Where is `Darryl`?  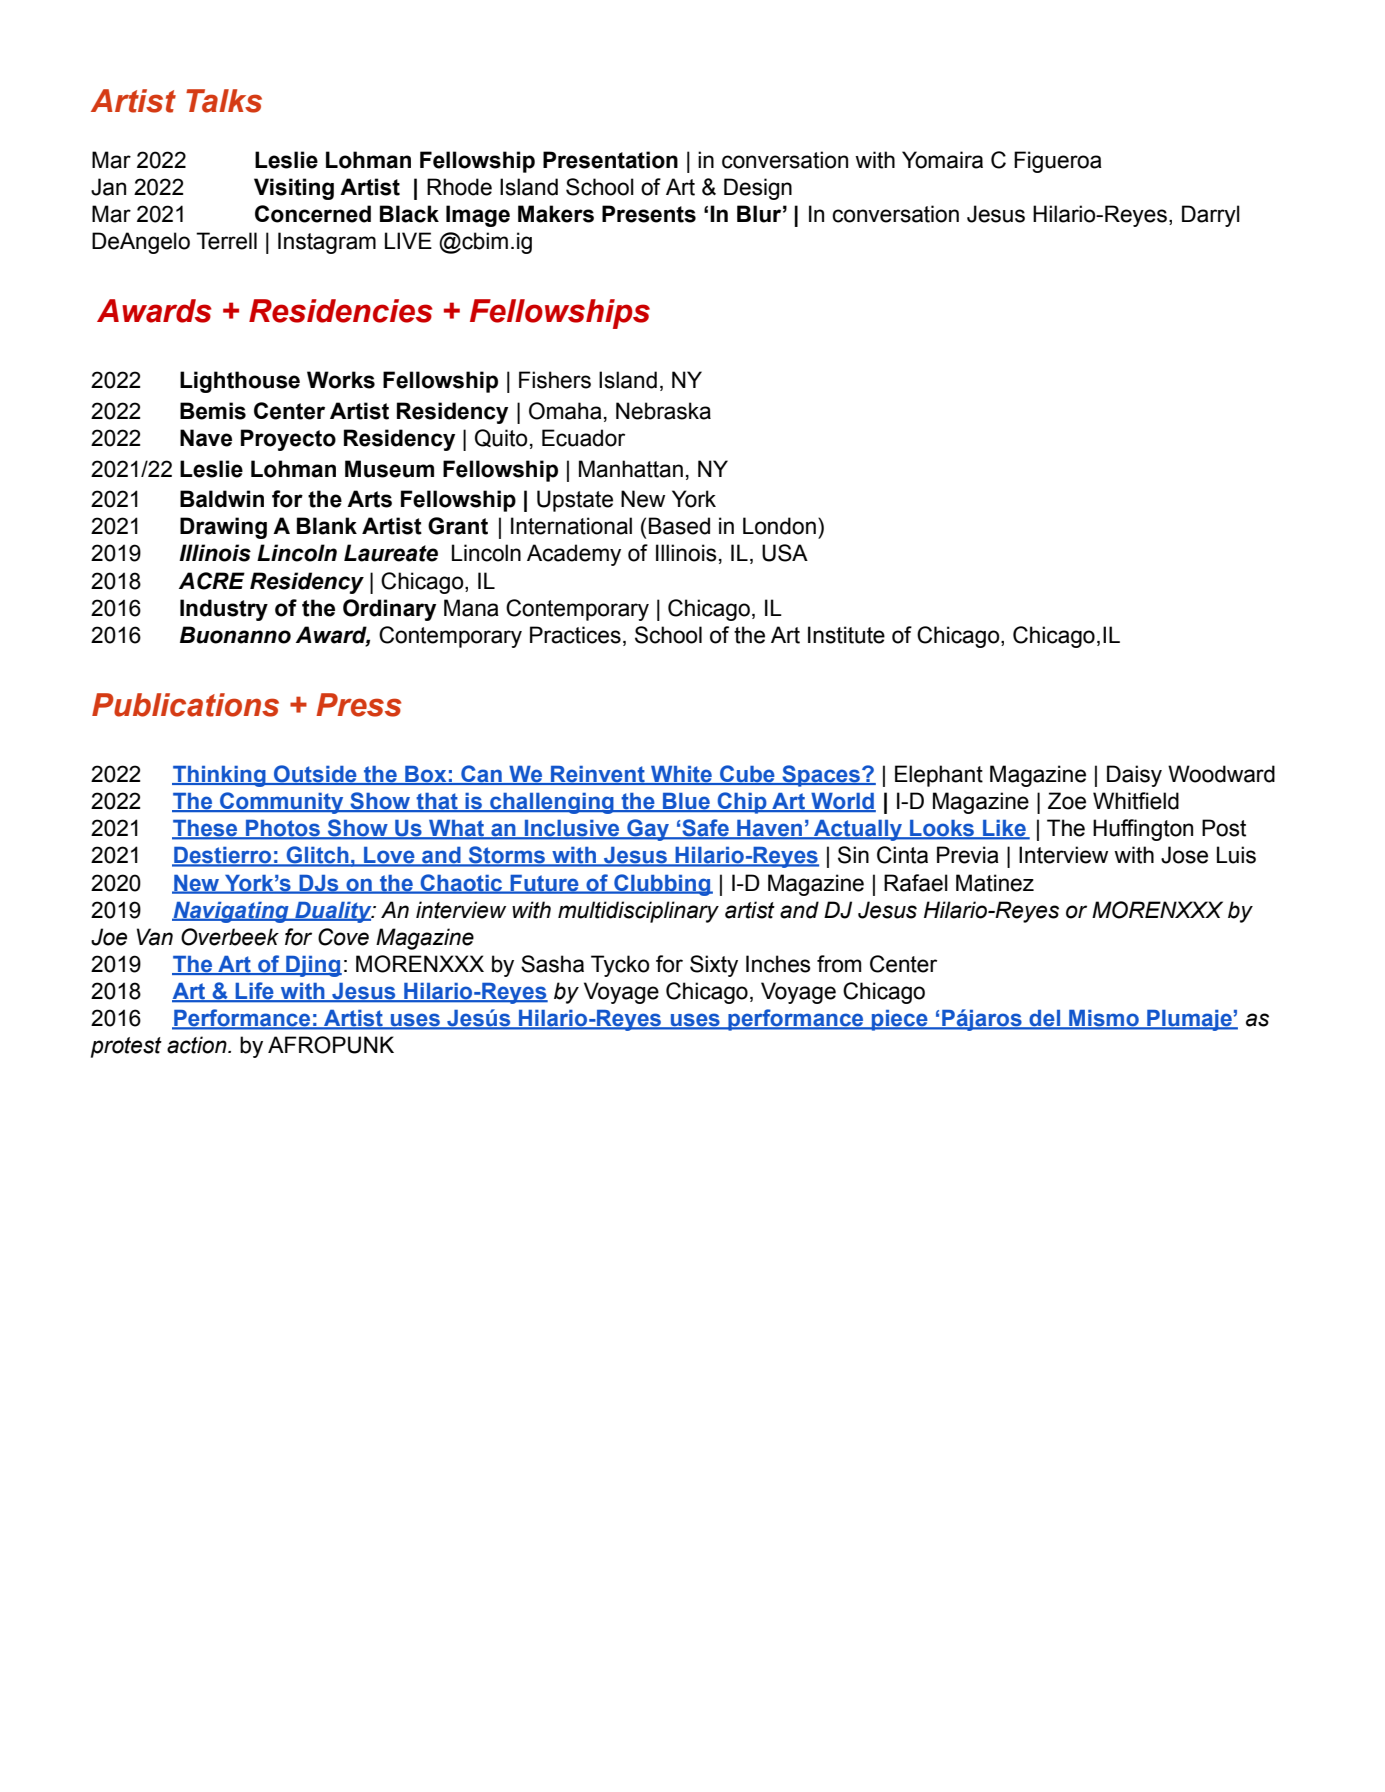
Darryl is located at coordinates (1211, 216).
